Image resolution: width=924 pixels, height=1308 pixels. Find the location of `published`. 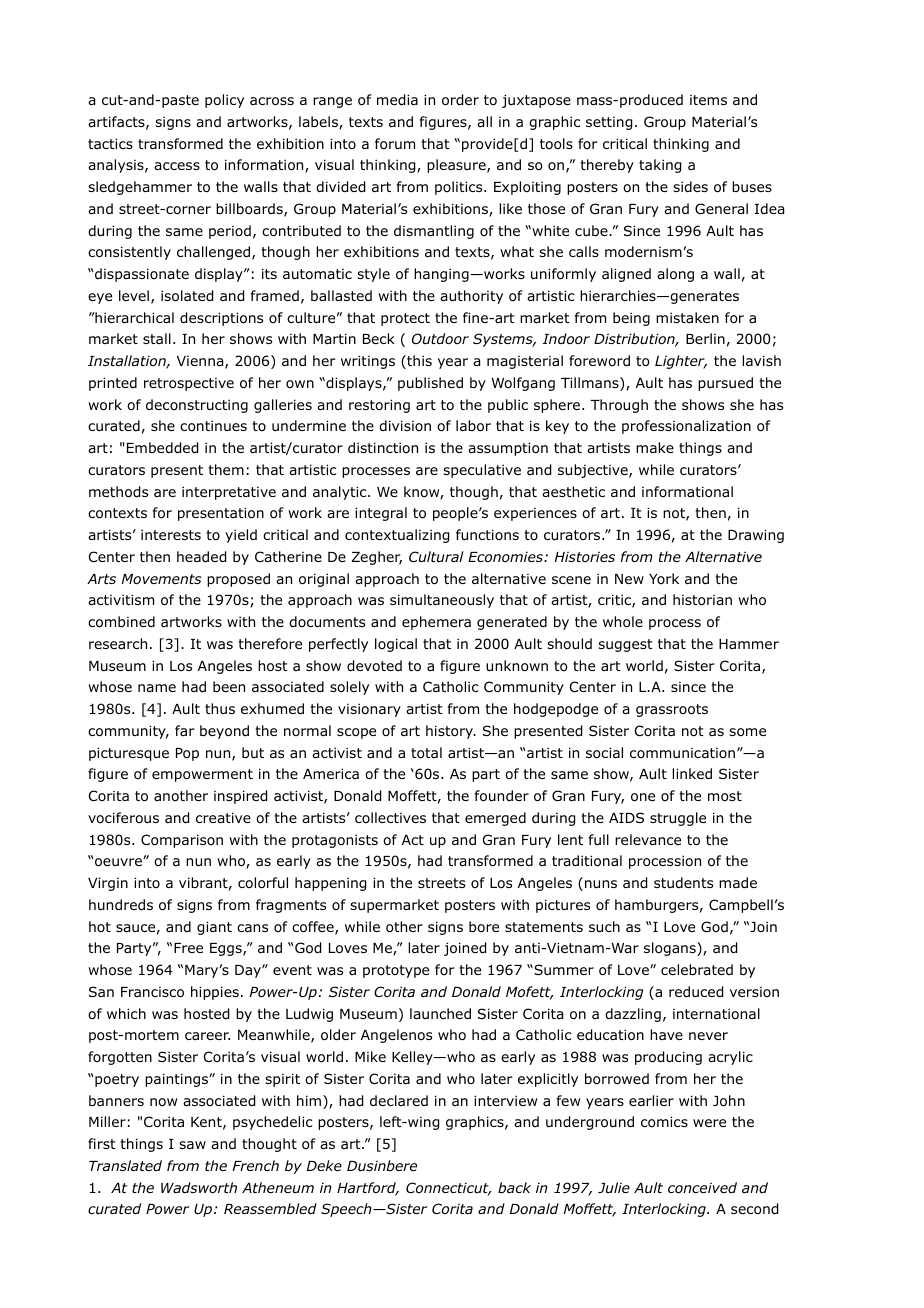

published is located at coordinates (430, 384).
